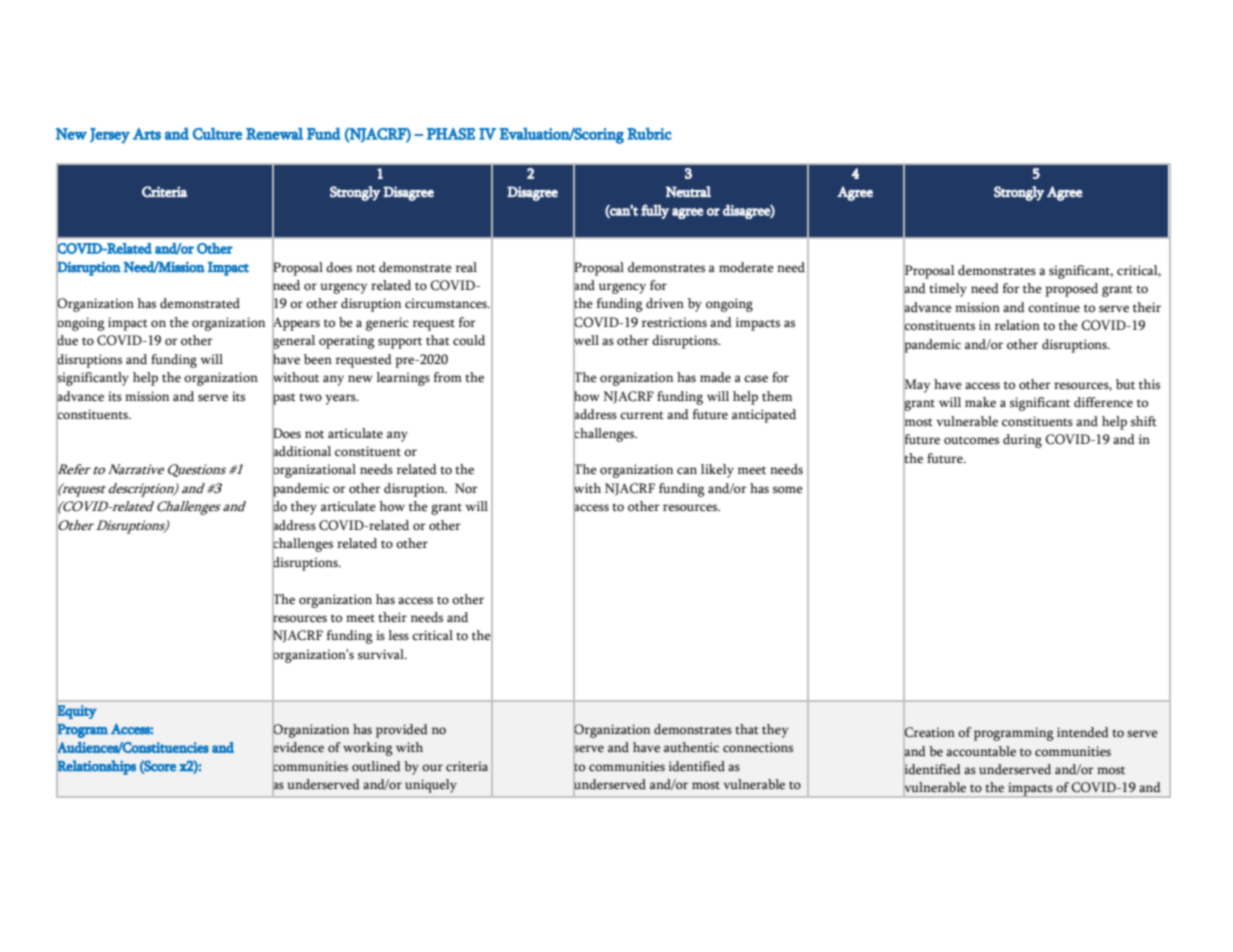  What do you see at coordinates (298, 747) in the screenshot?
I see `evidence` at bounding box center [298, 747].
